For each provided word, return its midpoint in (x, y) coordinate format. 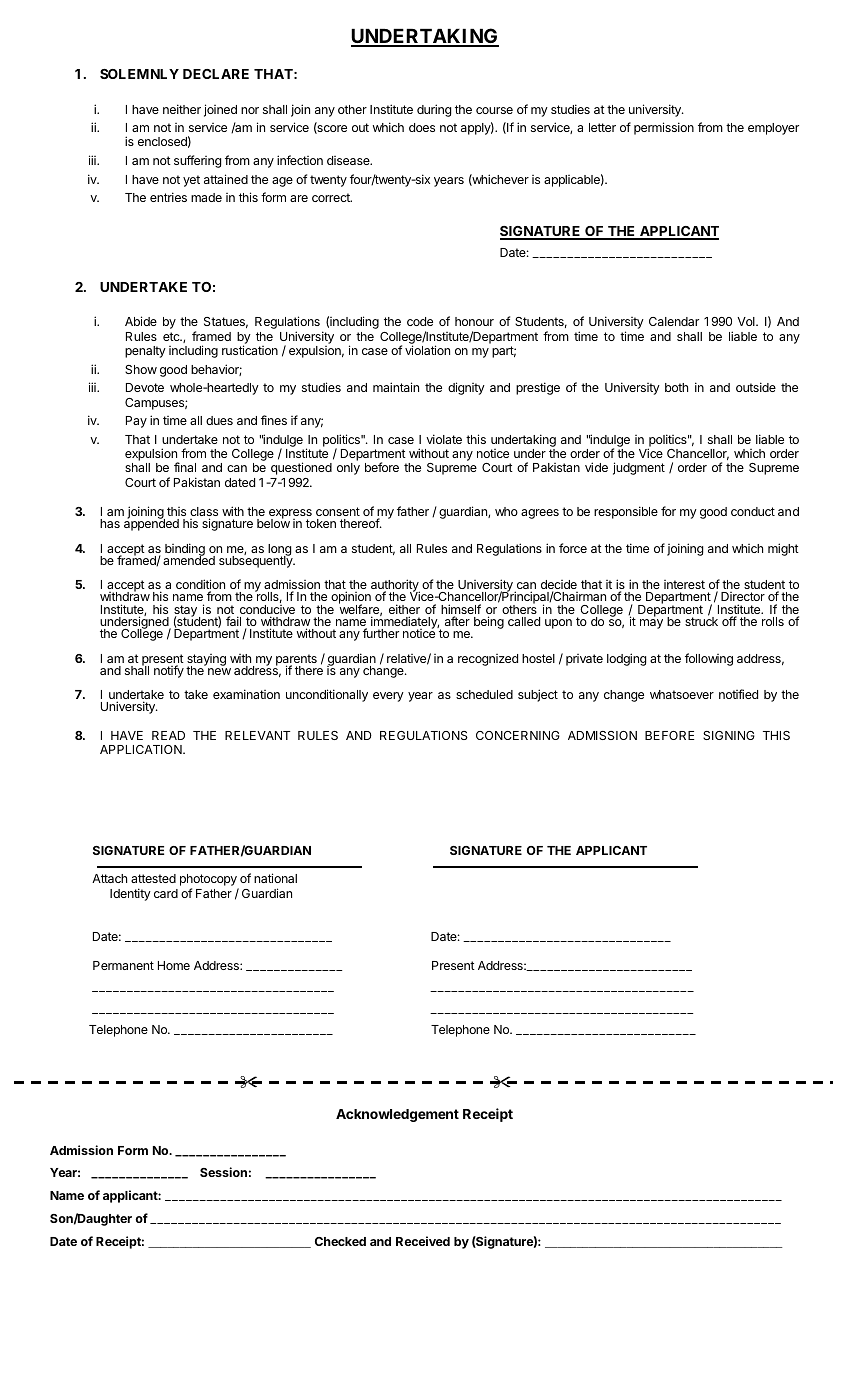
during (434, 110)
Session (223, 1172)
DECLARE (216, 74)
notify (169, 671)
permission (664, 128)
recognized (488, 660)
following (709, 659)
